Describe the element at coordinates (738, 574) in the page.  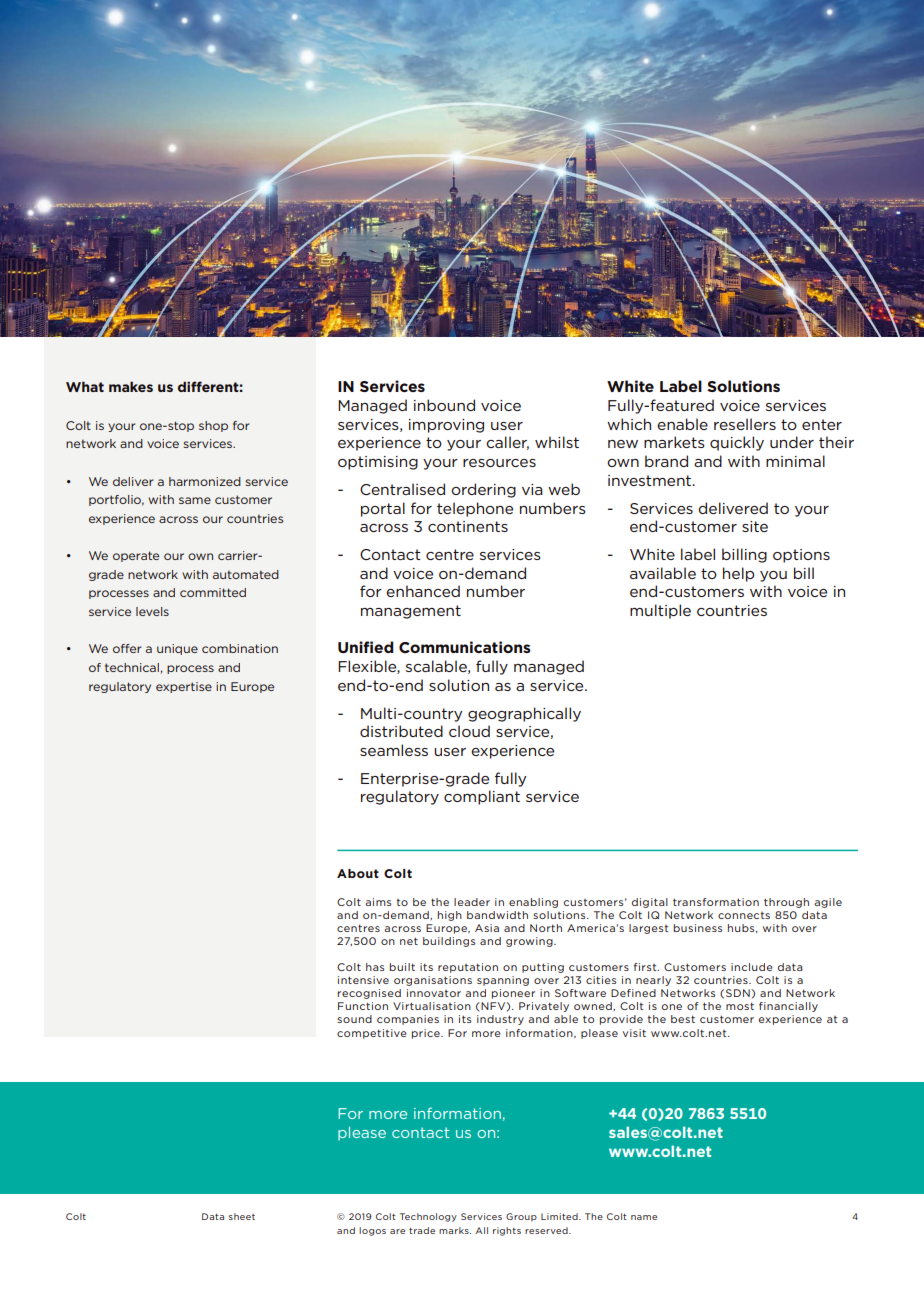
I see `help` at that location.
